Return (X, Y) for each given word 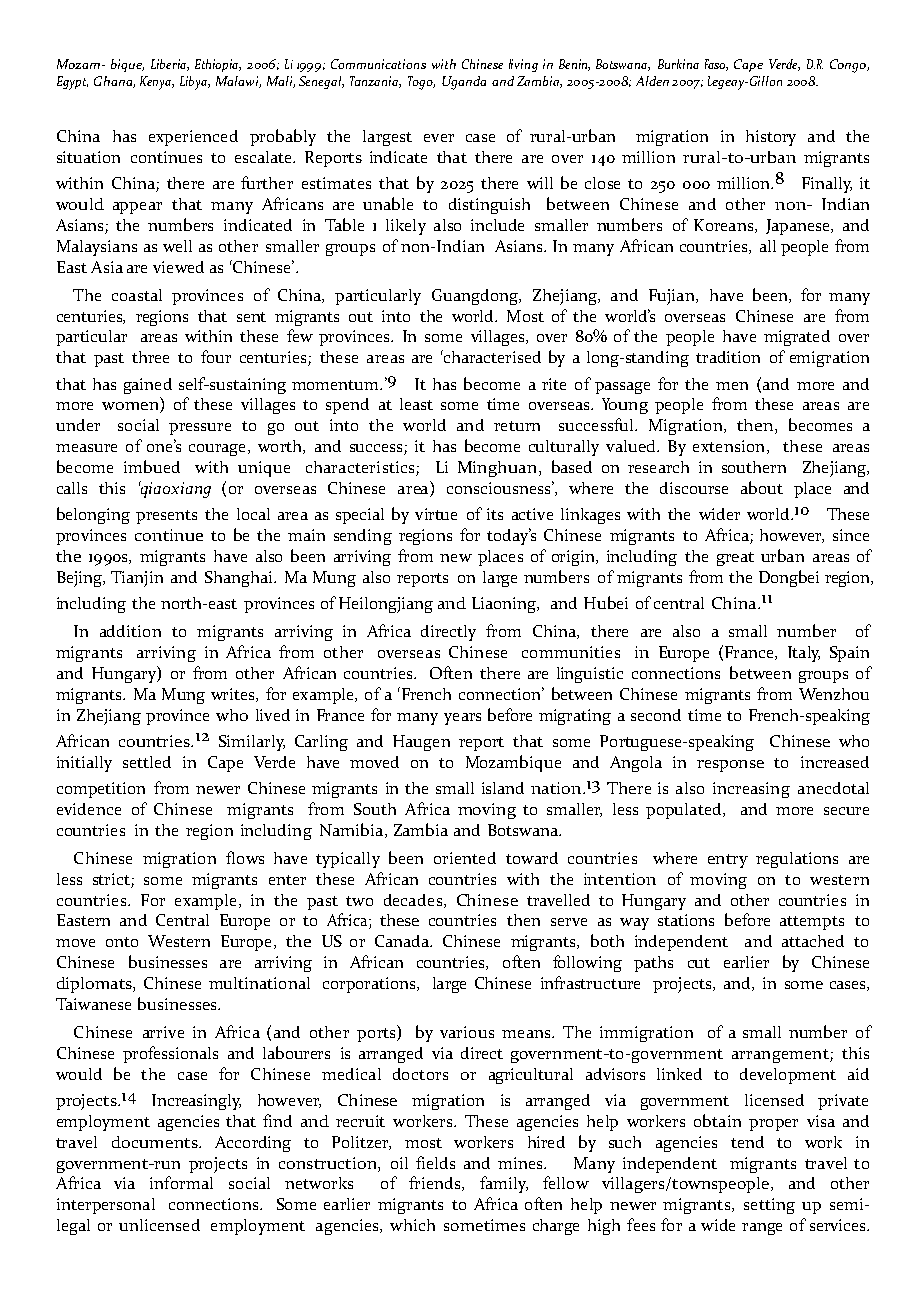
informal (181, 1182)
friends (436, 1183)
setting (769, 1206)
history (771, 138)
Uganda (464, 83)
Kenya (156, 83)
